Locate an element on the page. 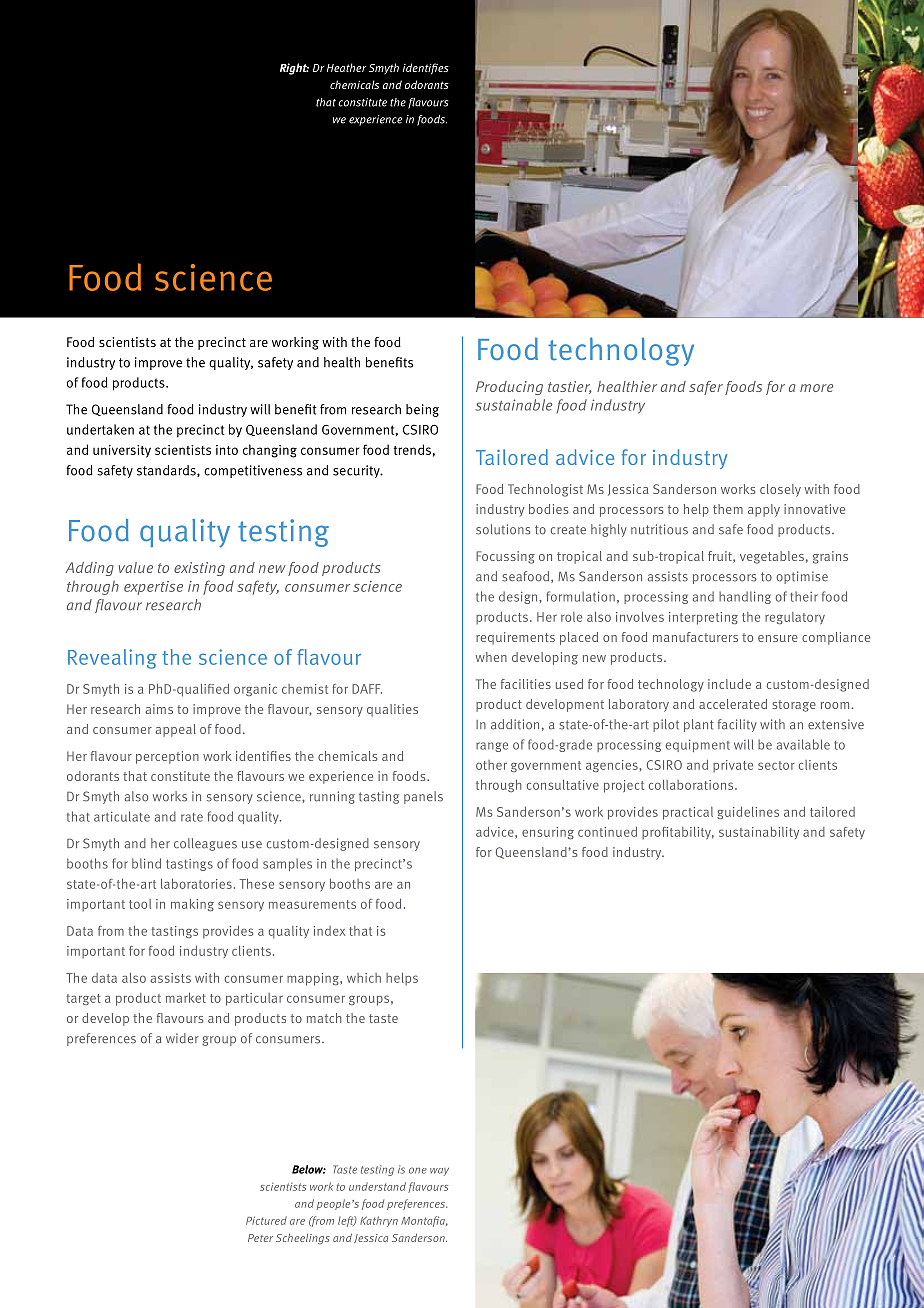 The image size is (924, 1308). more is located at coordinates (816, 388).
